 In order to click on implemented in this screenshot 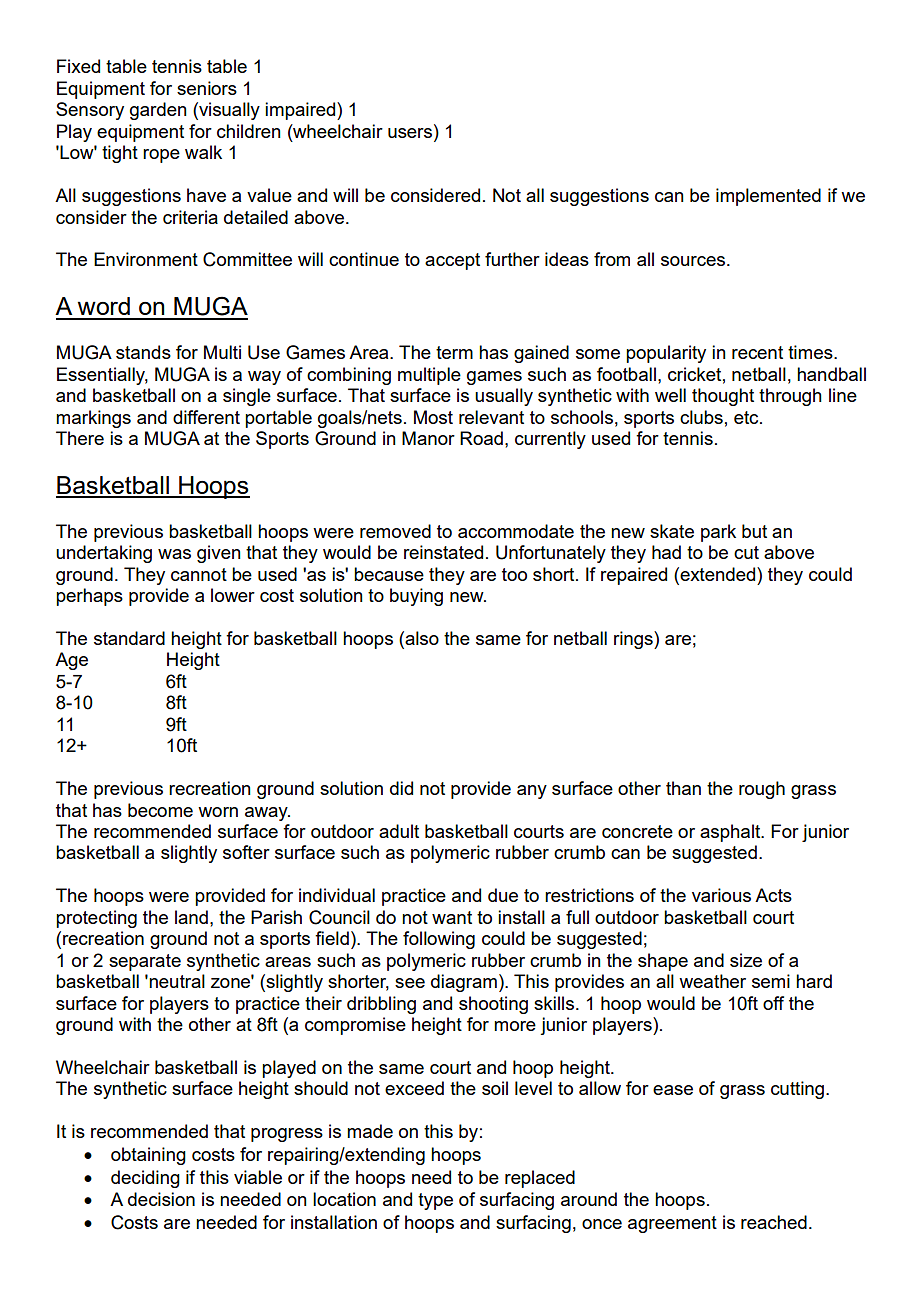, I will do `click(768, 197)`.
